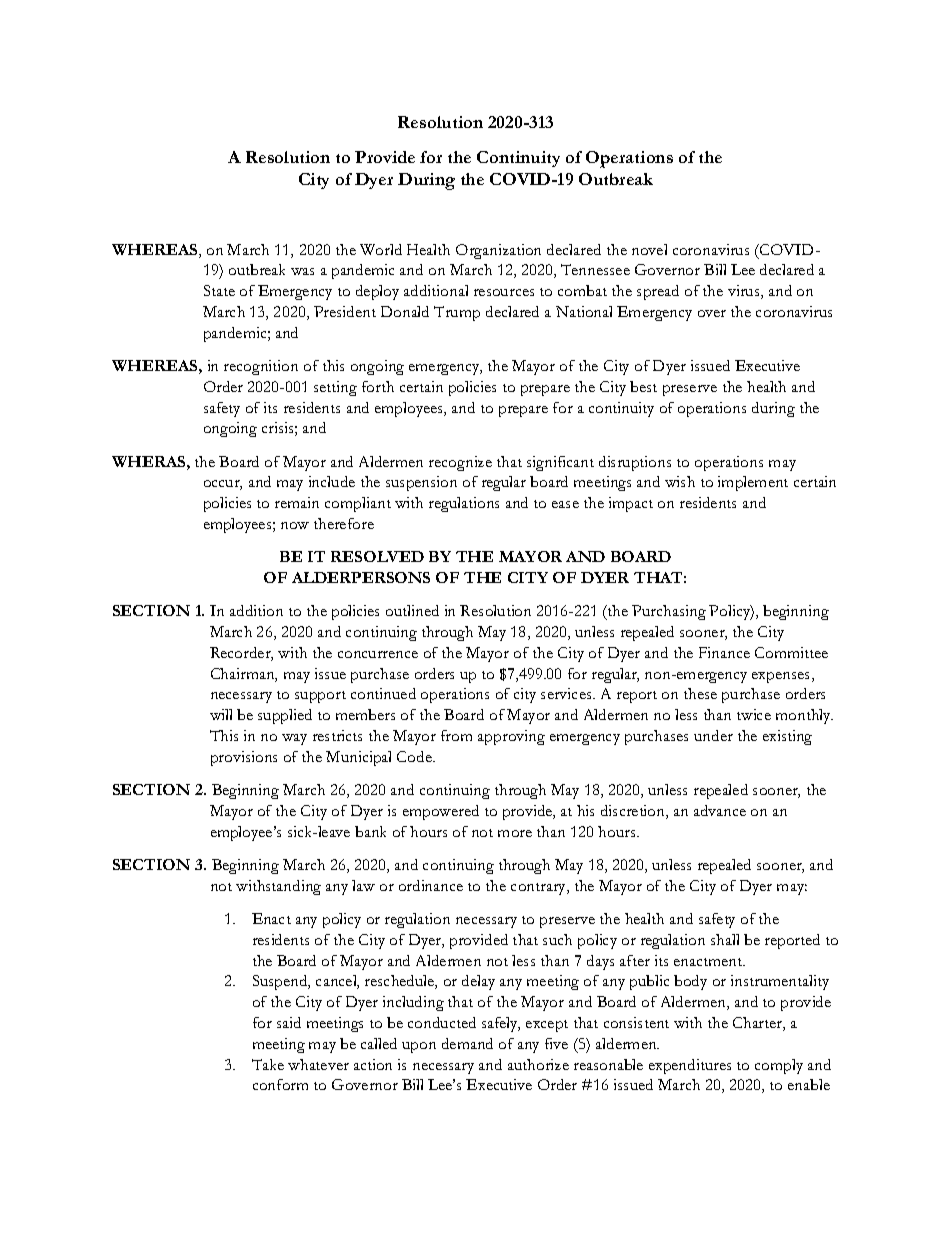  I want to click on Take, so click(268, 1064).
